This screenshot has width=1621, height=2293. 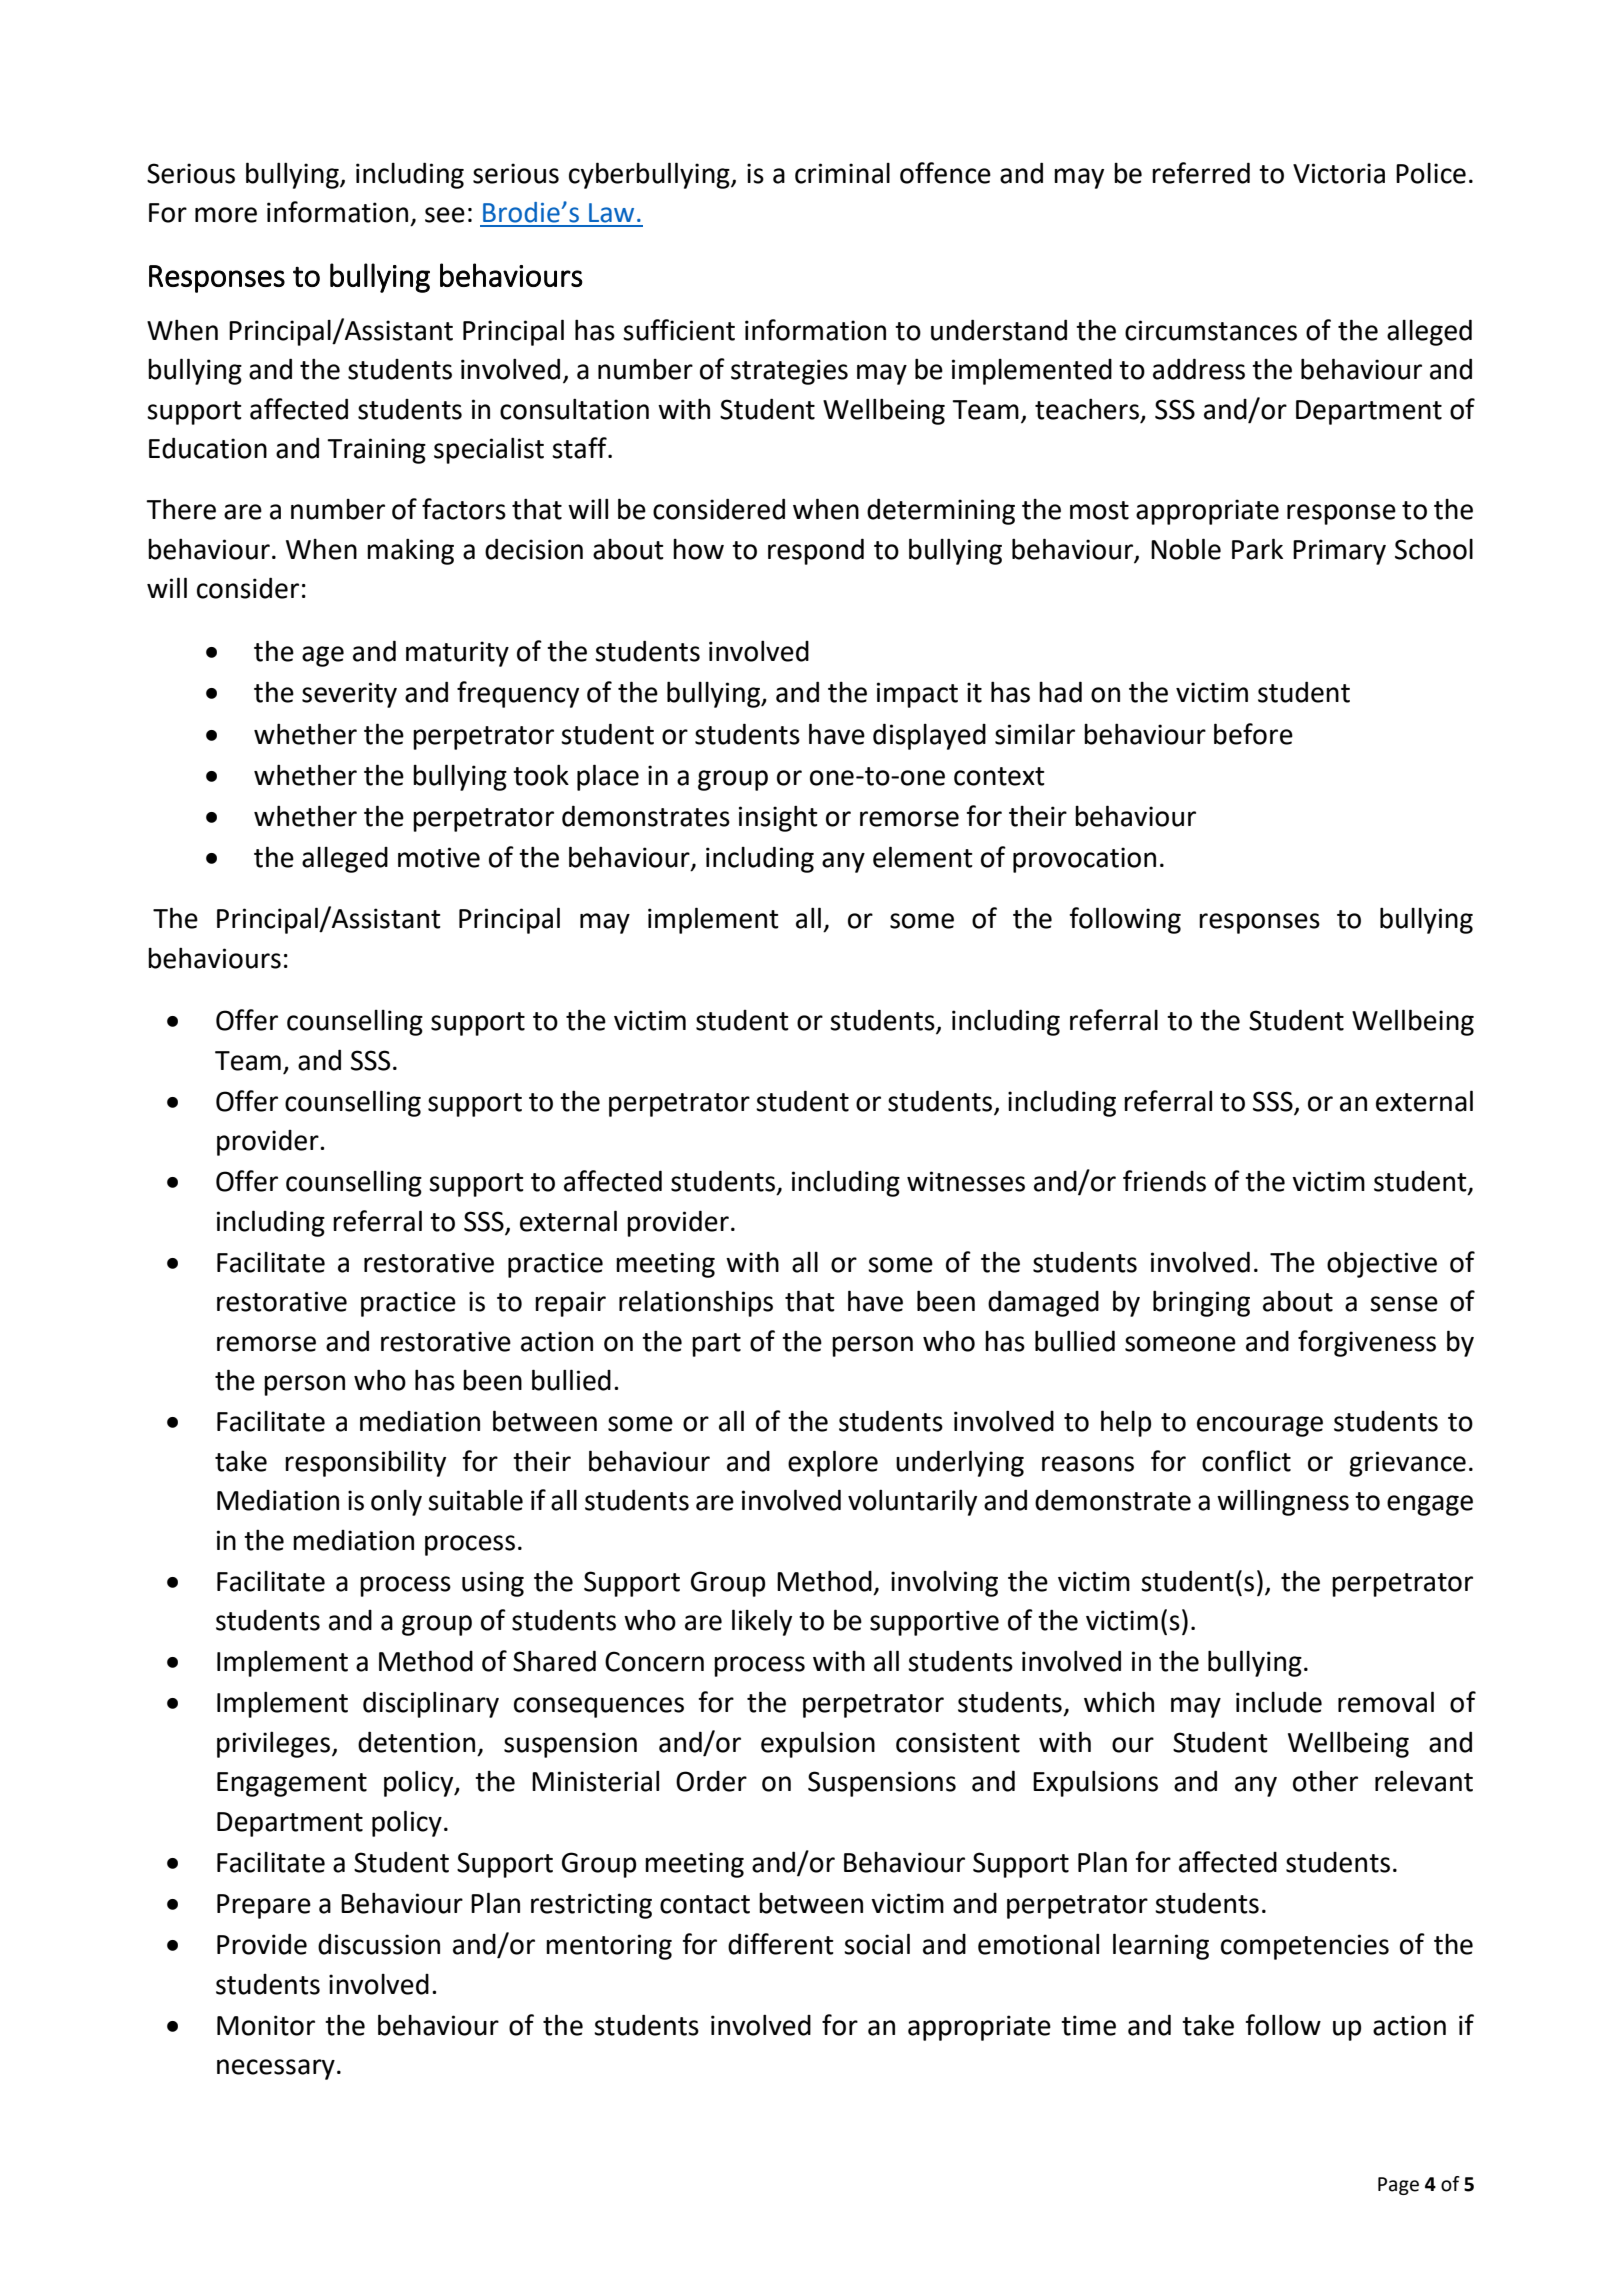 I want to click on more, so click(x=226, y=215).
